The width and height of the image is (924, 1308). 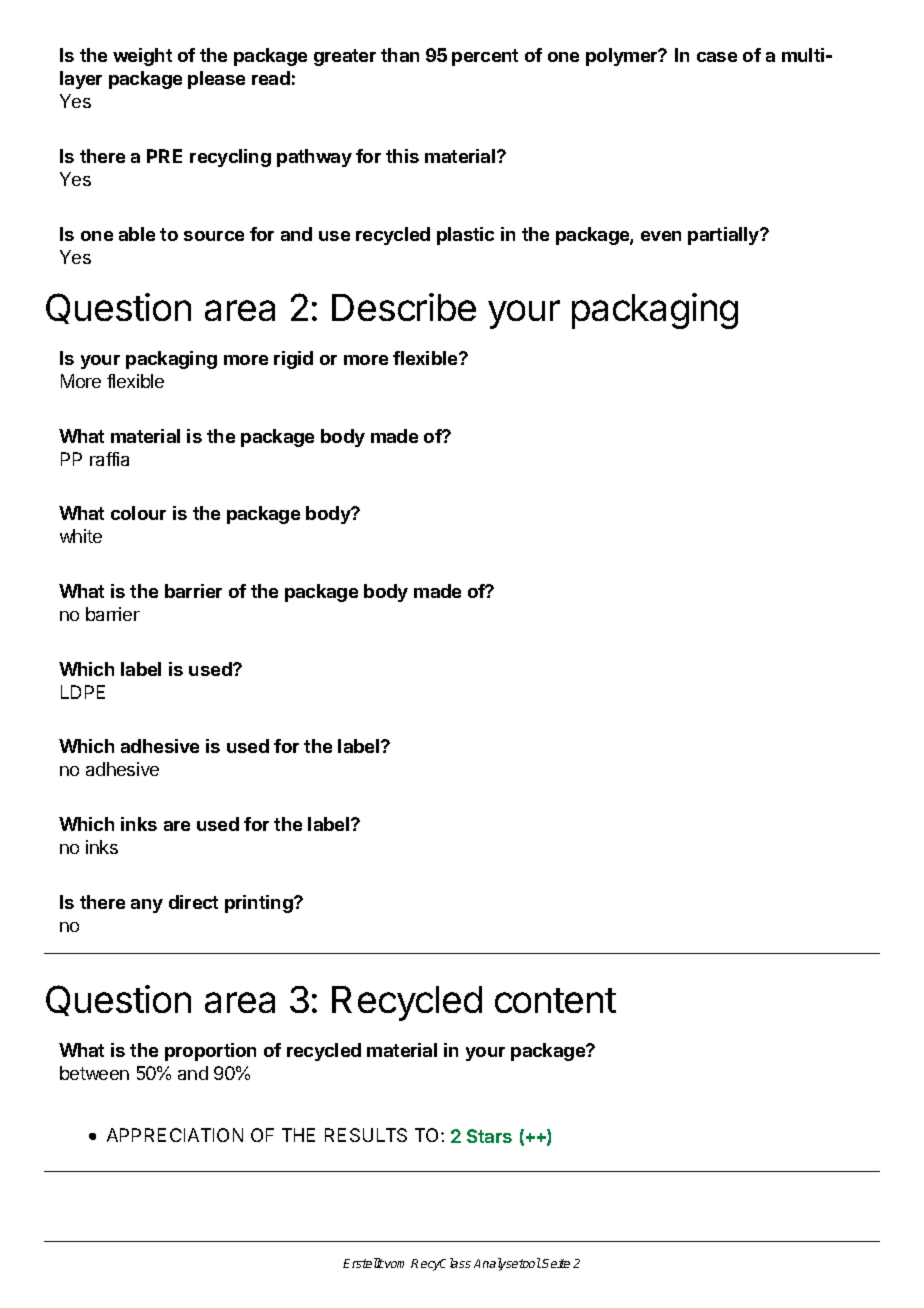 I want to click on than, so click(x=400, y=55).
